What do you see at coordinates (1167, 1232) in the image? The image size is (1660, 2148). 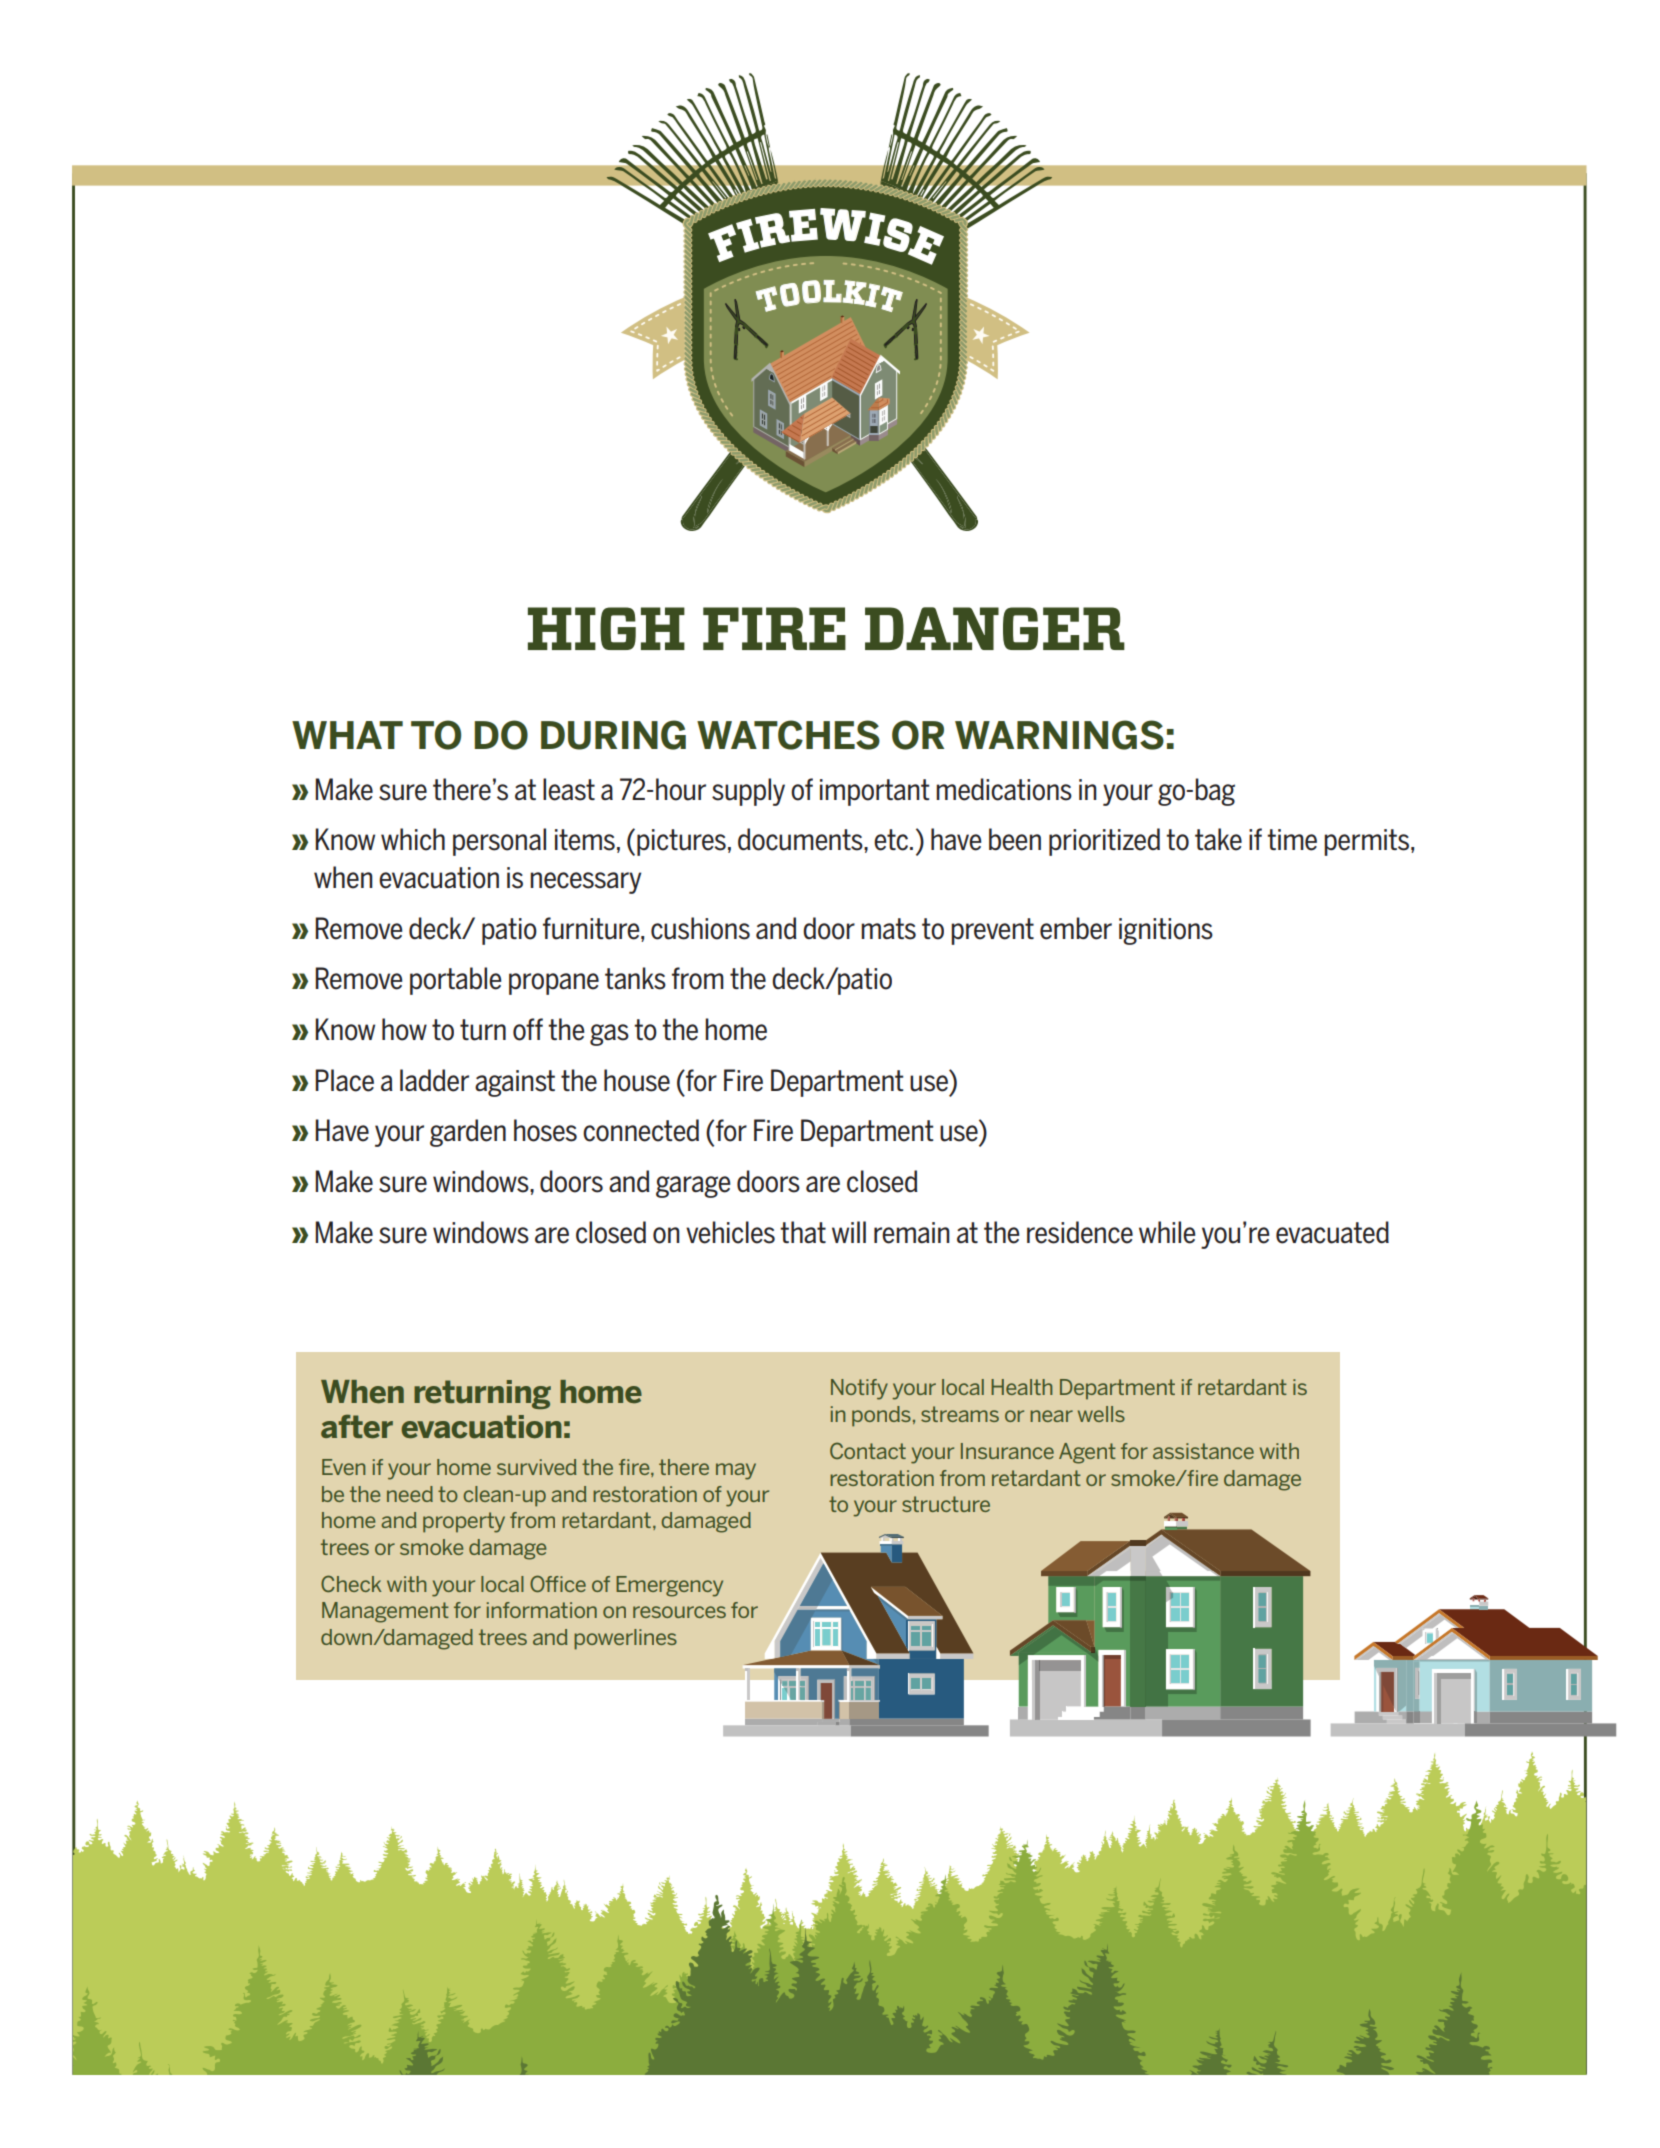 I see `while` at bounding box center [1167, 1232].
